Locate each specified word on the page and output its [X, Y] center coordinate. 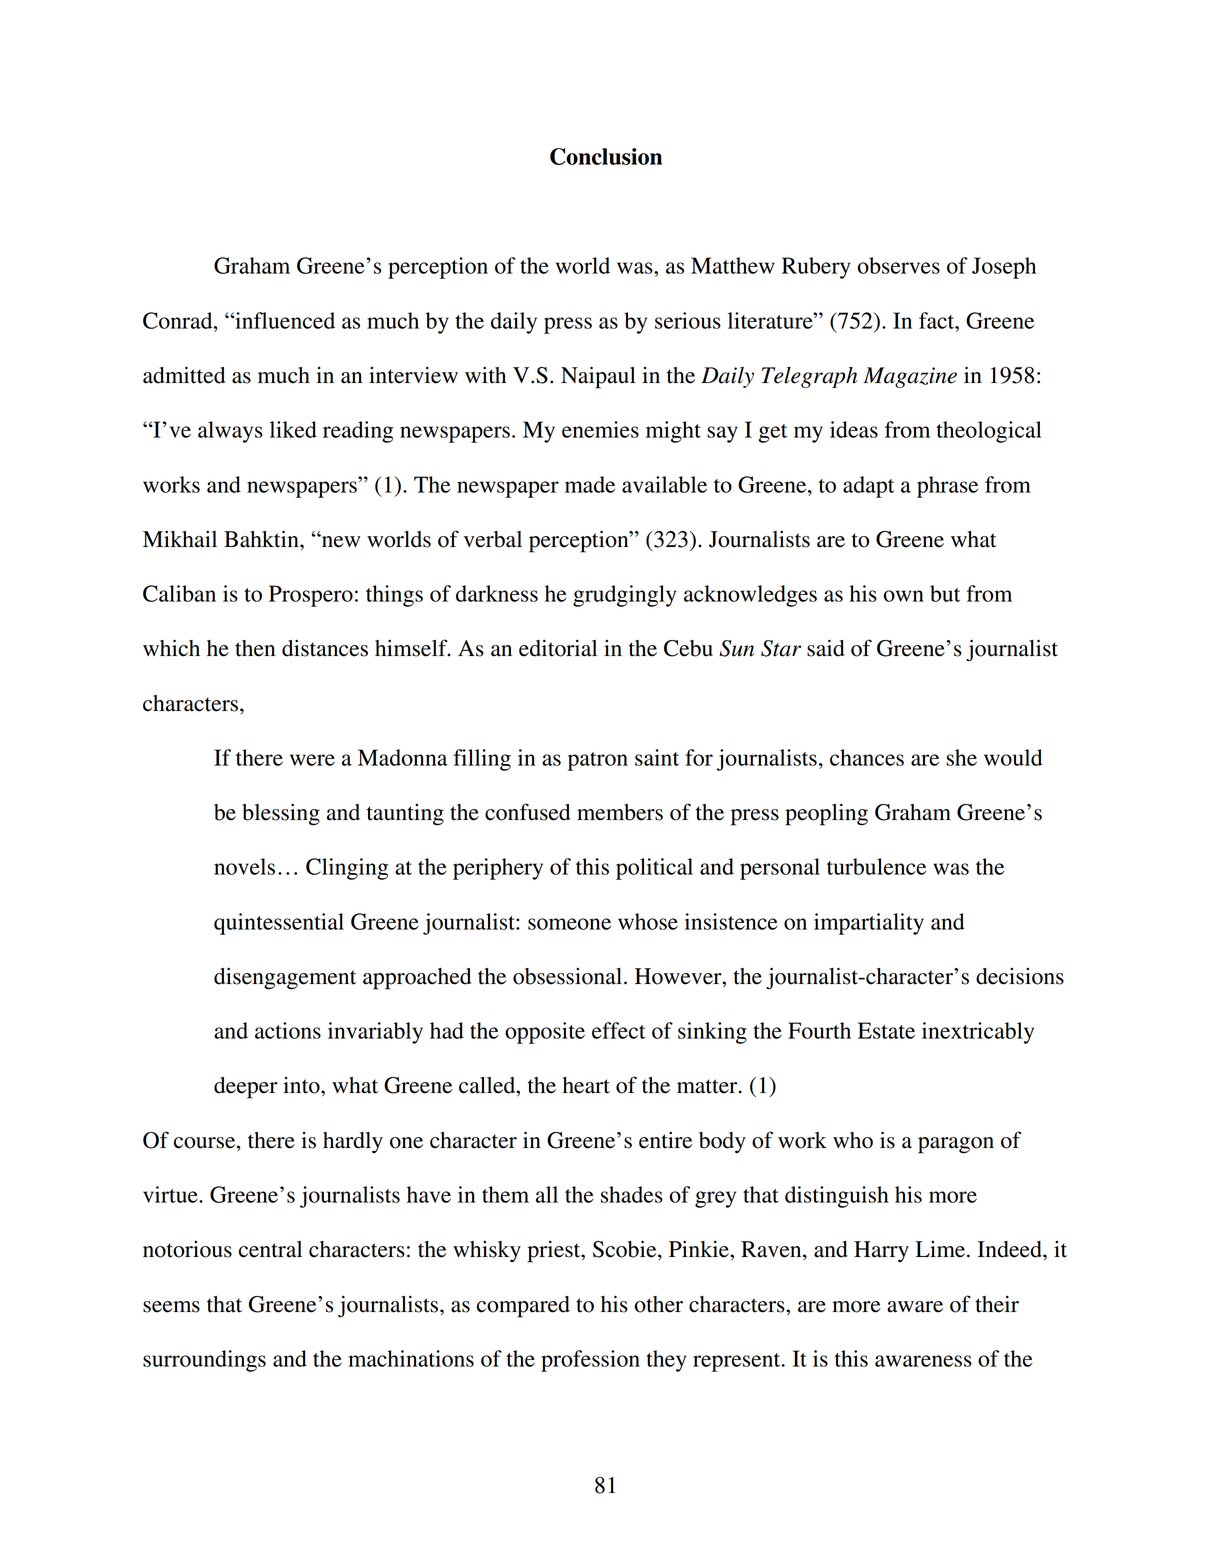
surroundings [204, 1361]
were [312, 760]
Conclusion [606, 156]
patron [598, 761]
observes [898, 265]
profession [590, 1361]
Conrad [179, 320]
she [961, 757]
